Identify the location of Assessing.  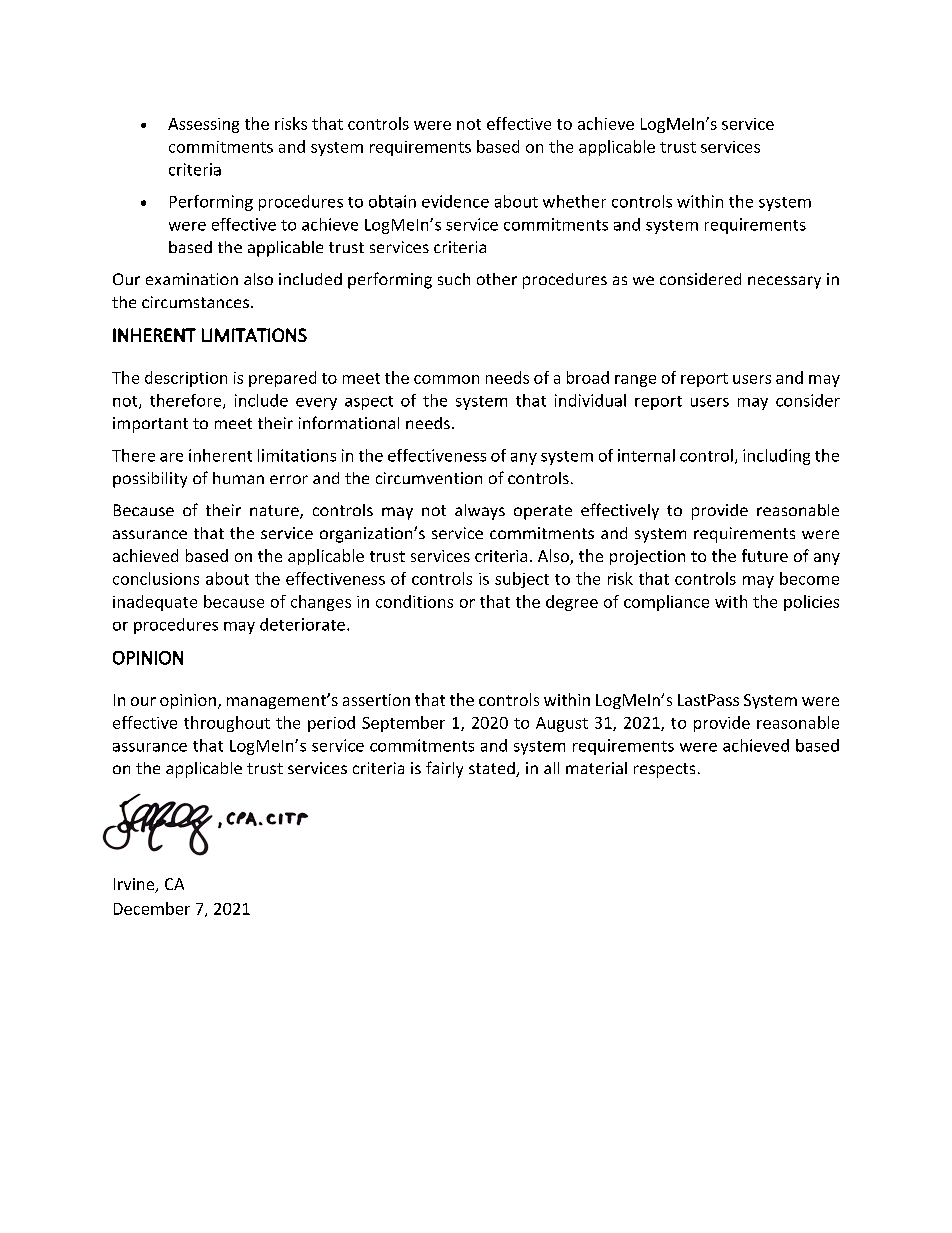
(203, 125).
